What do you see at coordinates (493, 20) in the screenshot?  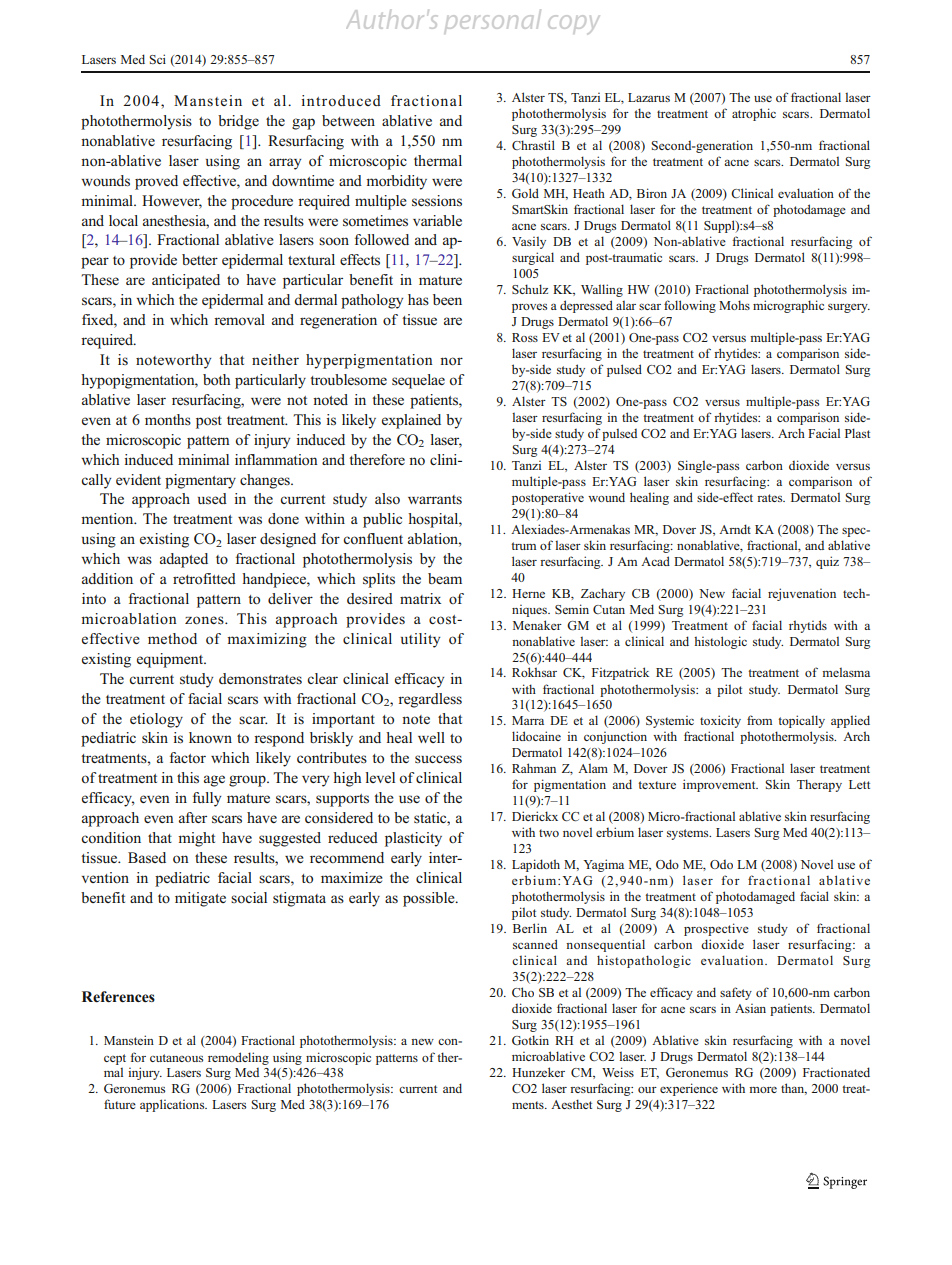 I see `personal` at bounding box center [493, 20].
